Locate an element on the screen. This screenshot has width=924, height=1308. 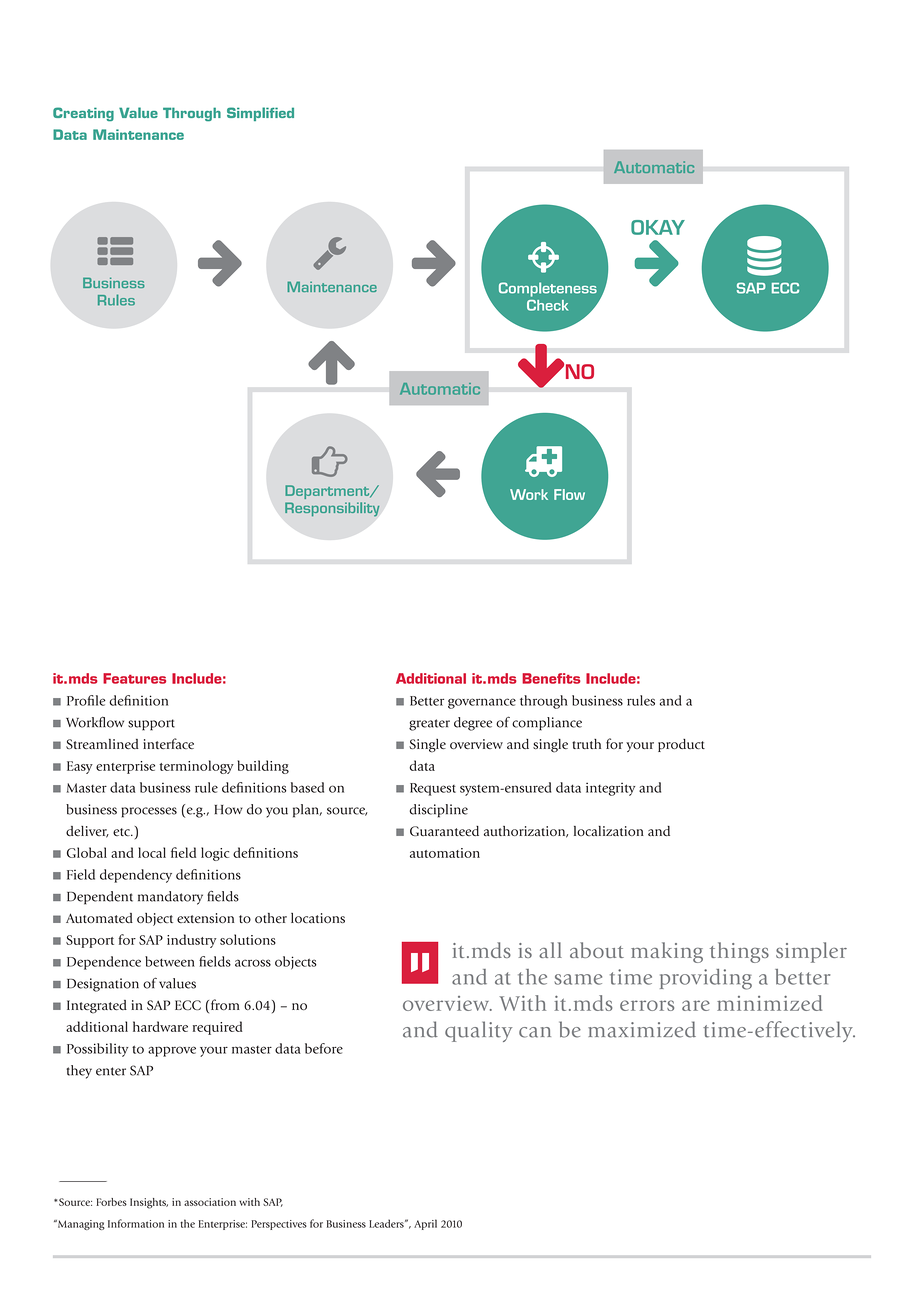
association is located at coordinates (210, 1202).
